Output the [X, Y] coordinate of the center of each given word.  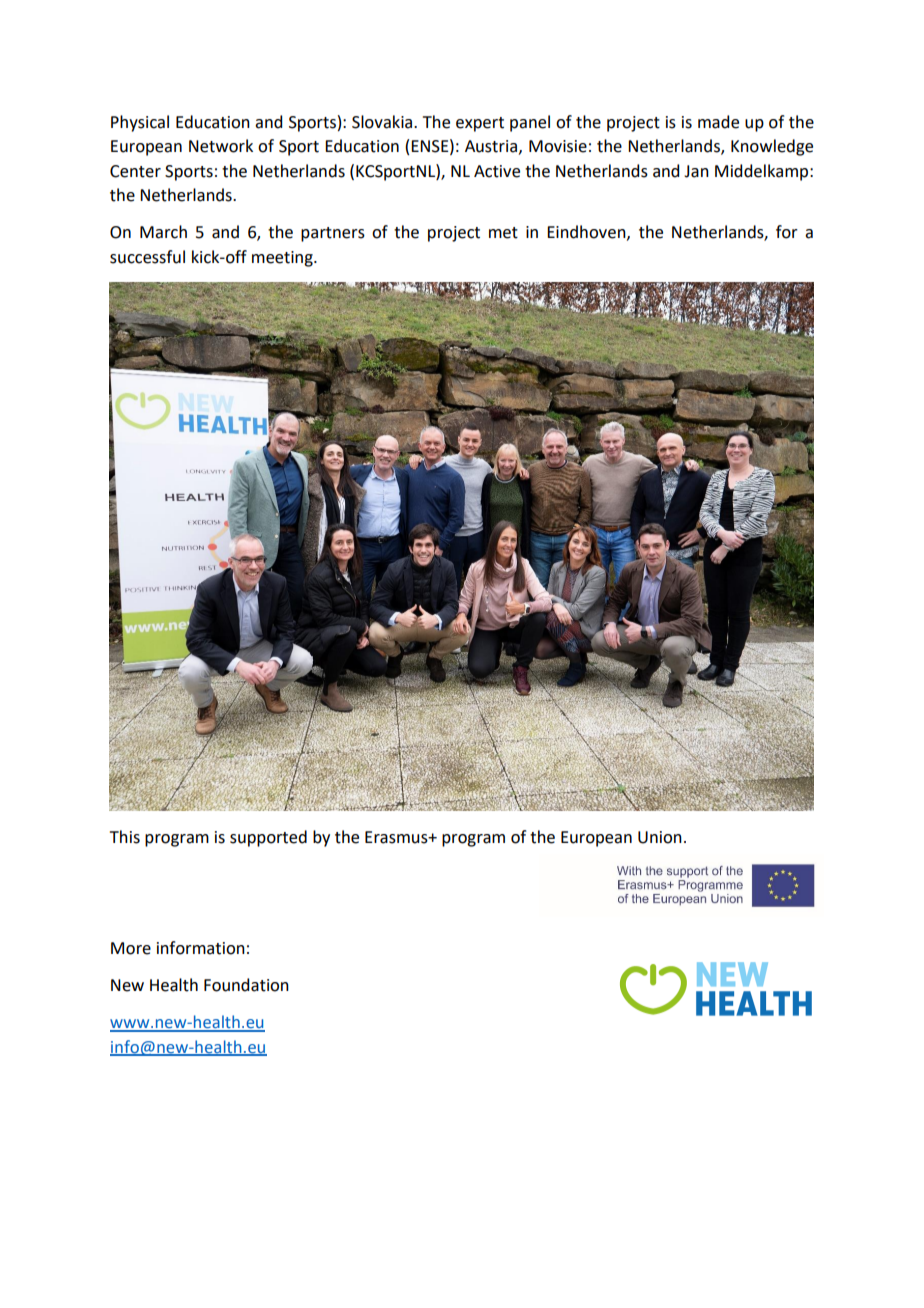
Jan [696, 171]
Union [660, 837]
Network [221, 146]
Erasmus [397, 837]
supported [268, 838]
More [131, 948]
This [125, 837]
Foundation [246, 985]
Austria [491, 146]
